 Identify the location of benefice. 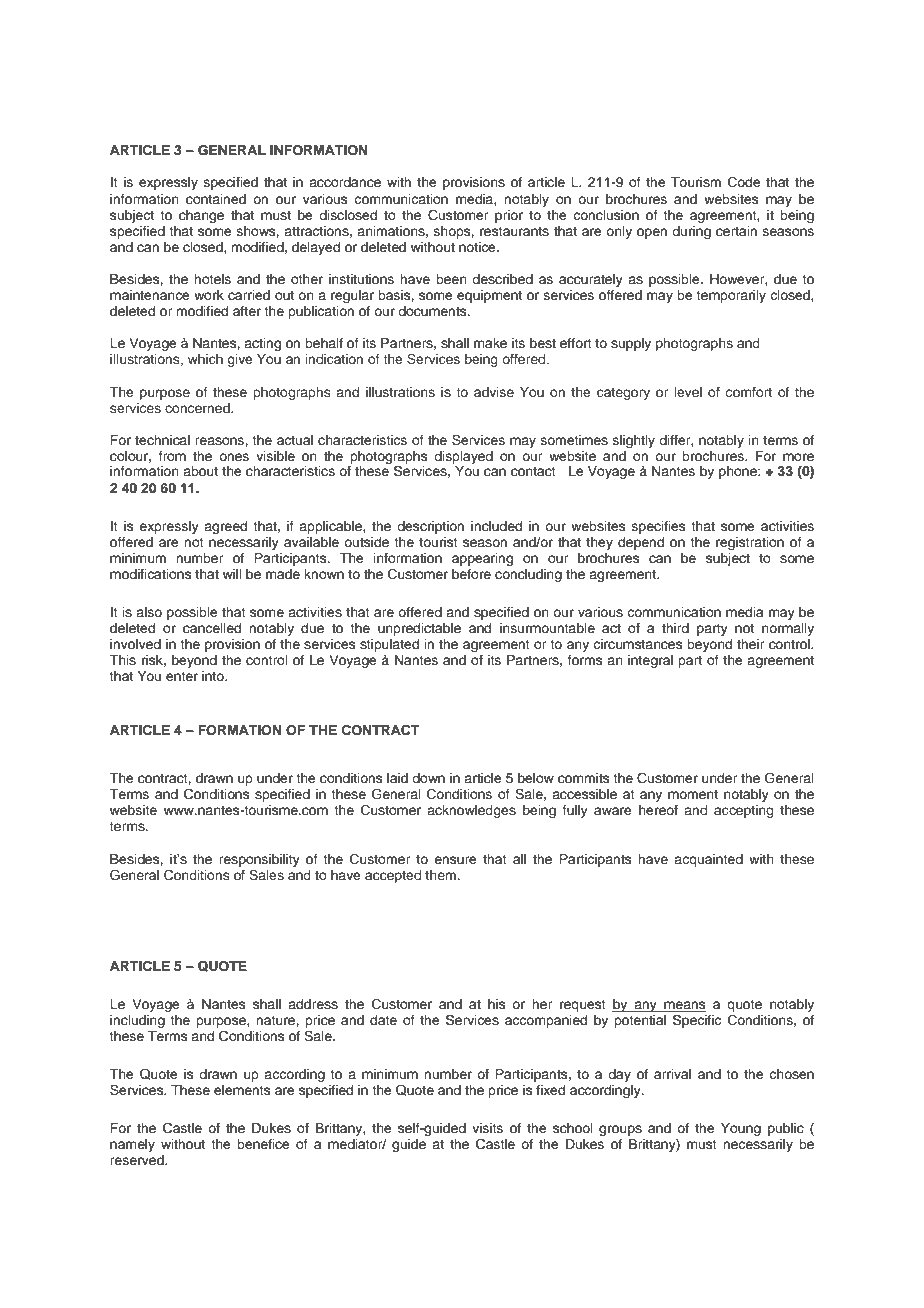
(263, 1144).
